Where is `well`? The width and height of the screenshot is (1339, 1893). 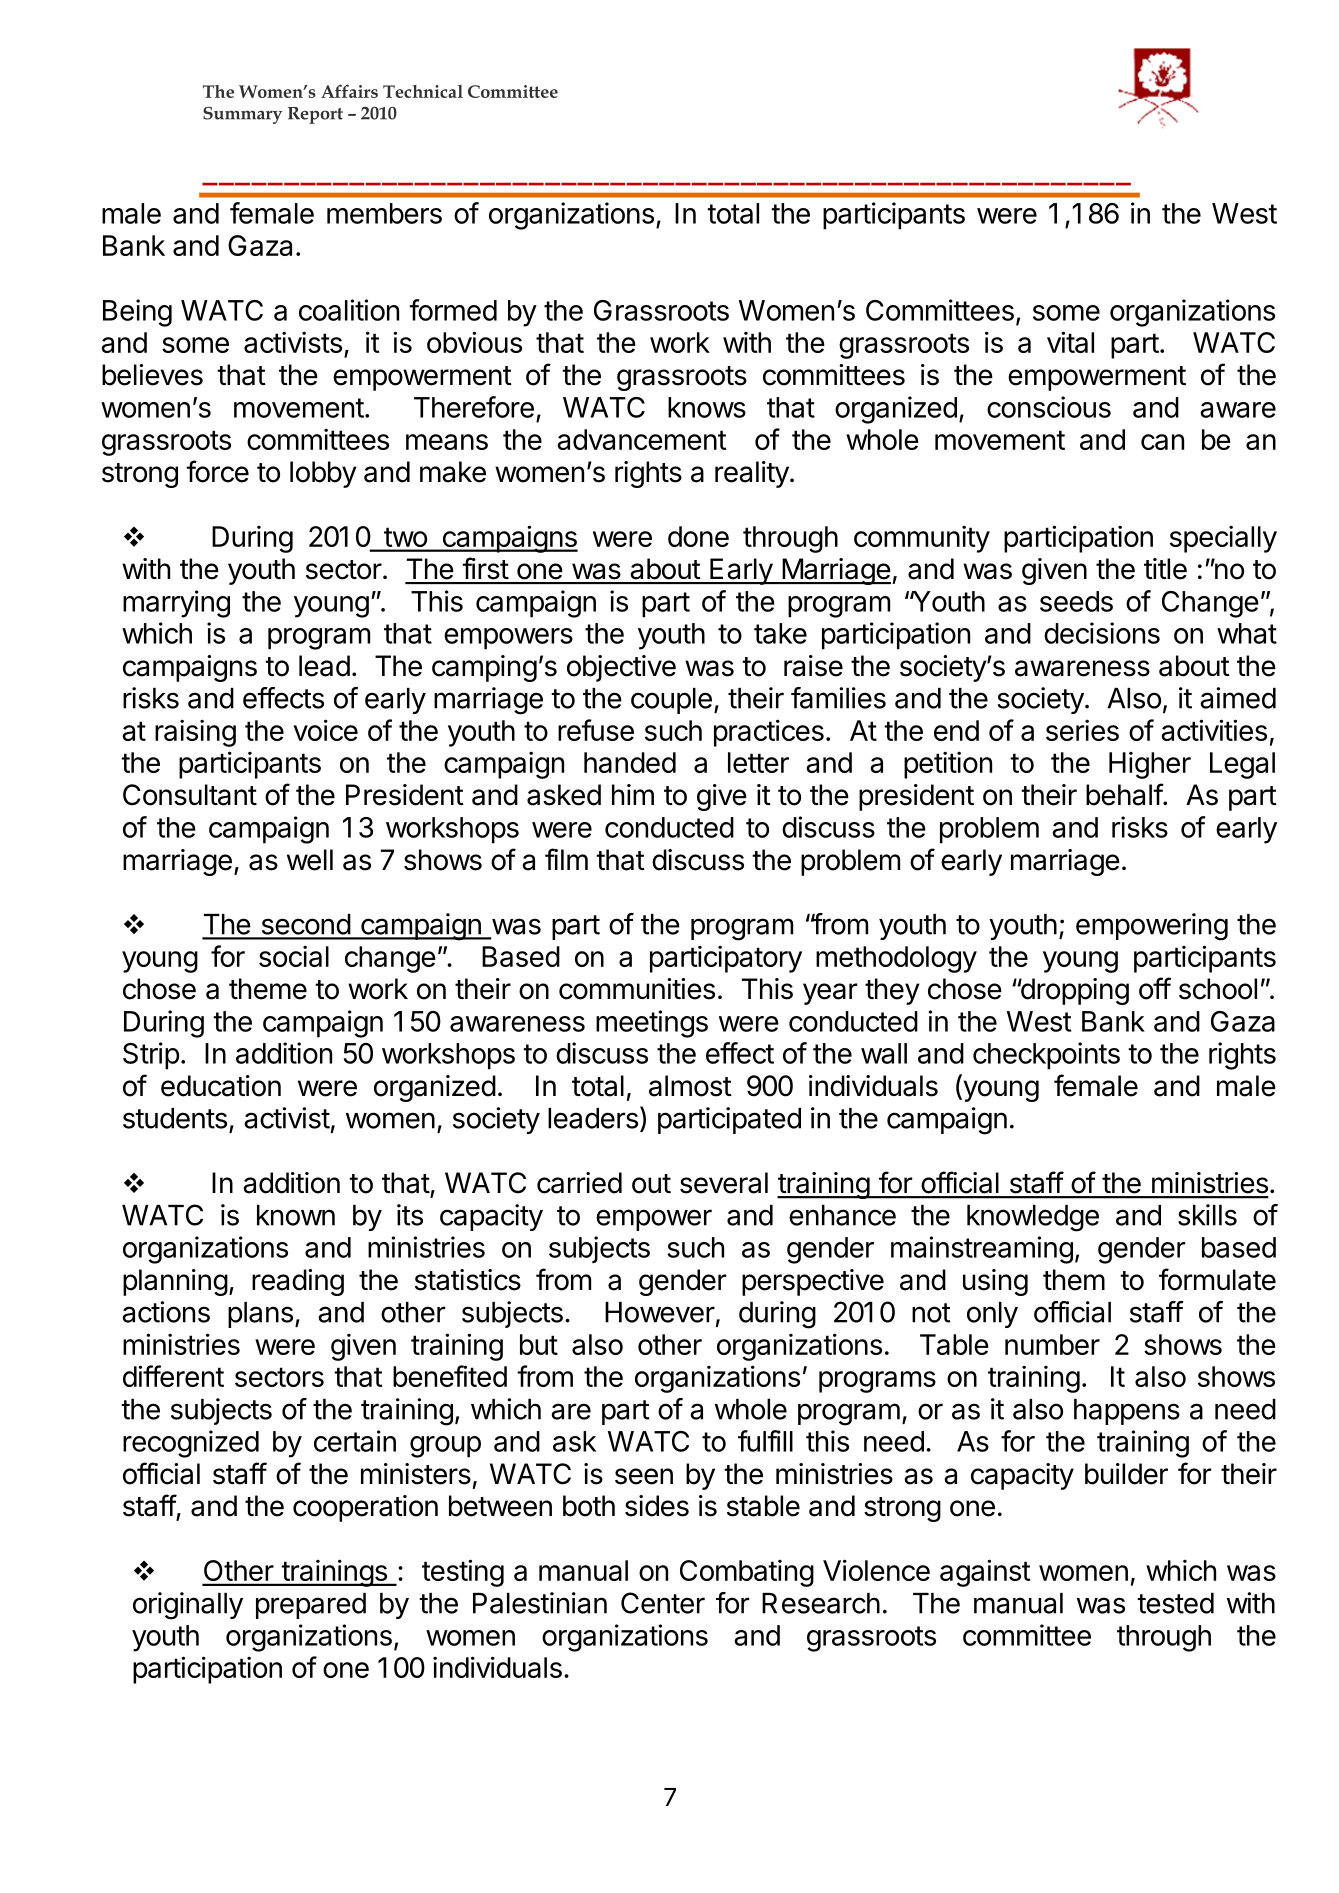 well is located at coordinates (310, 860).
